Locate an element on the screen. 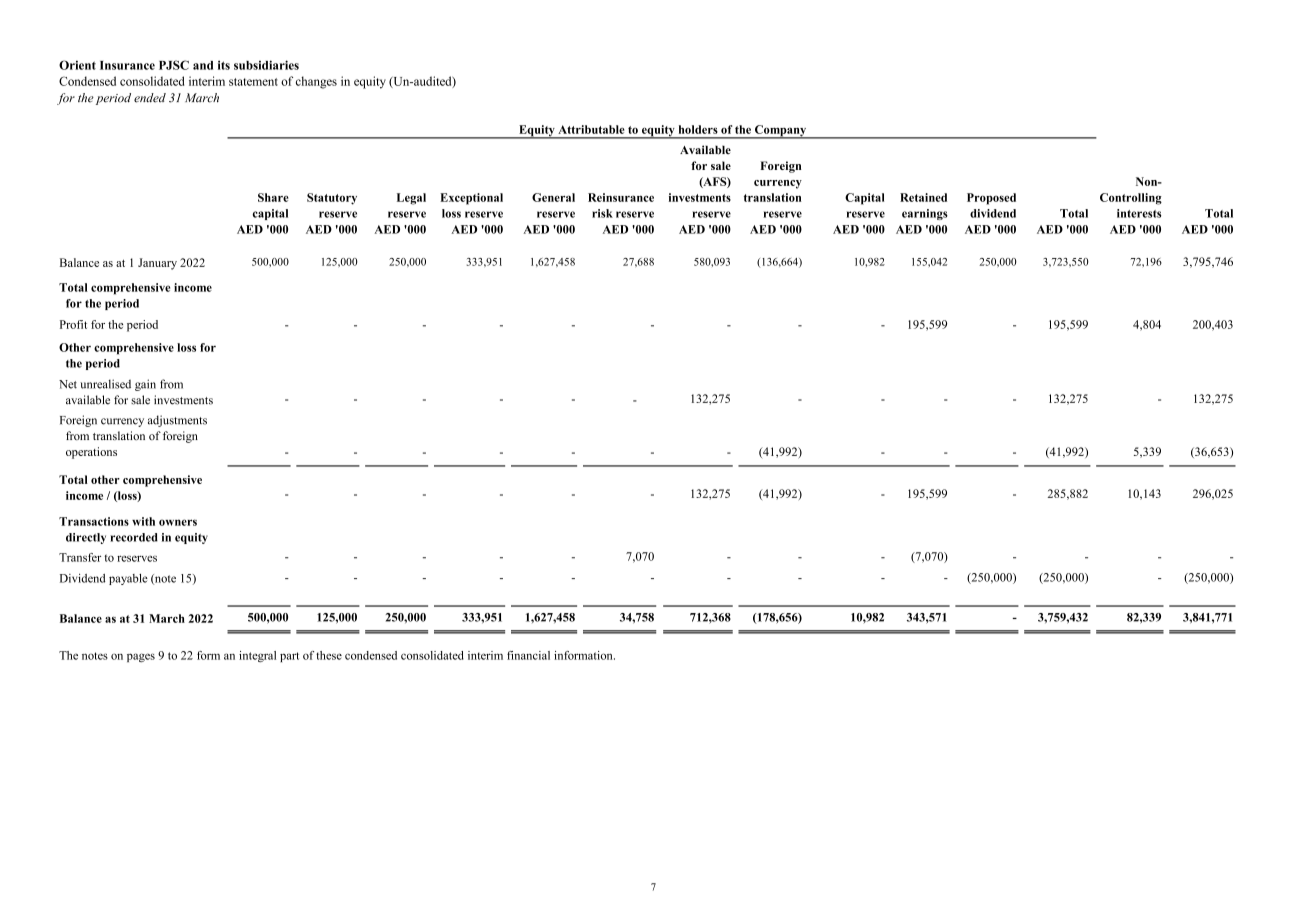 This screenshot has height=924, width=1308. these is located at coordinates (329, 655).
